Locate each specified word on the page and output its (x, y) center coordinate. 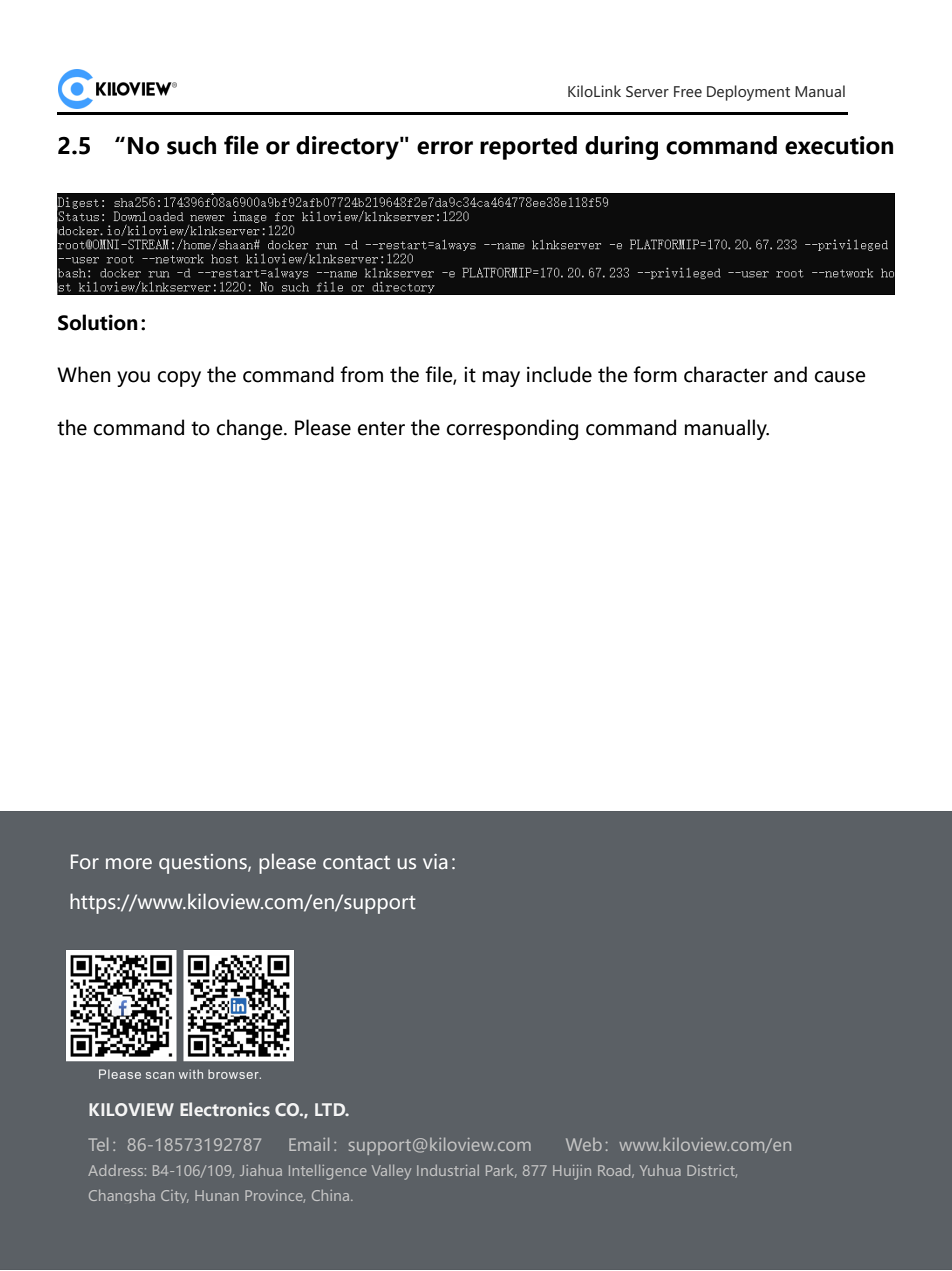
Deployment (748, 93)
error (445, 148)
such (191, 145)
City (175, 1196)
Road (615, 1171)
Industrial (448, 1170)
